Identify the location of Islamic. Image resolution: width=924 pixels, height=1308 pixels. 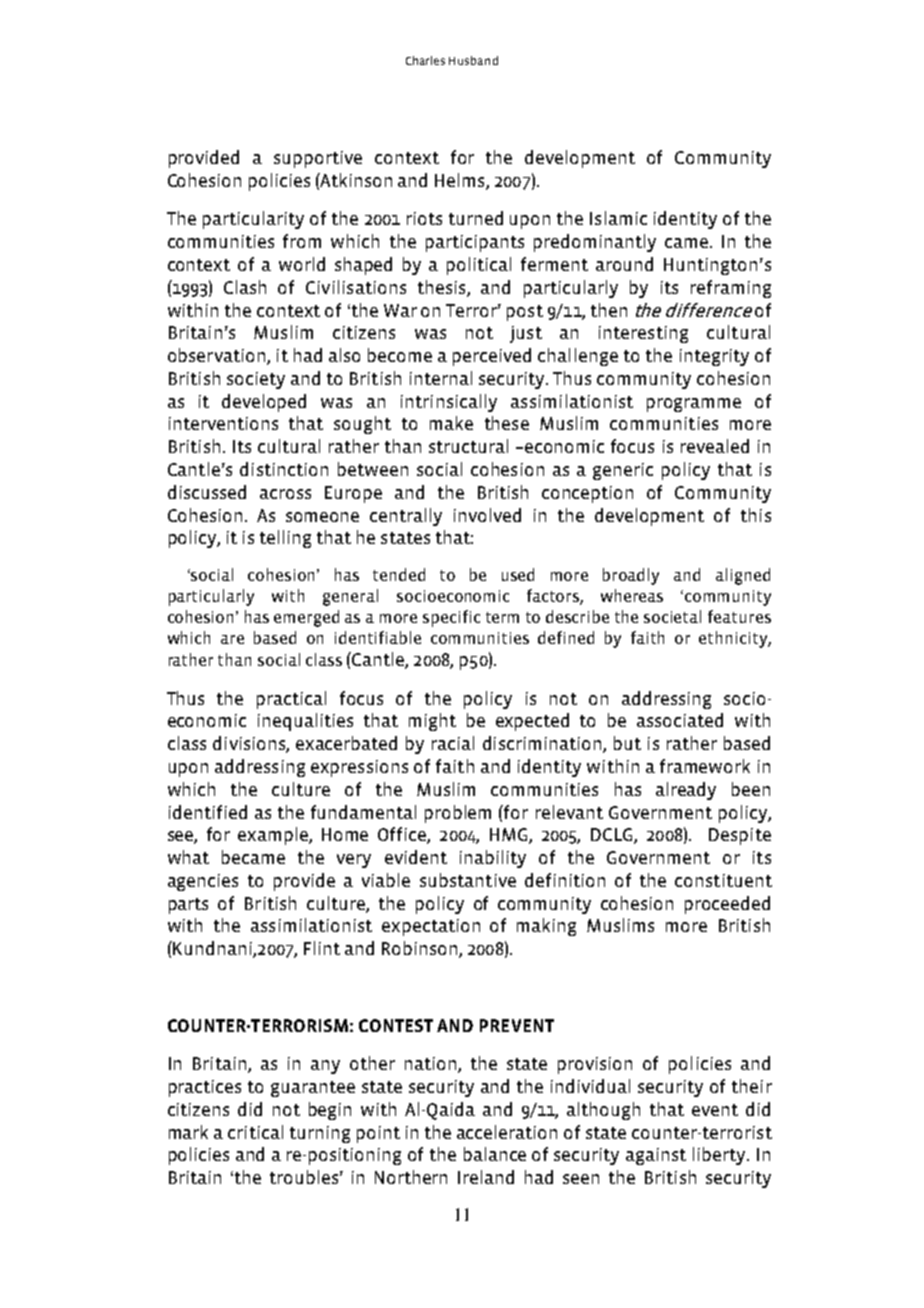
(618, 218).
